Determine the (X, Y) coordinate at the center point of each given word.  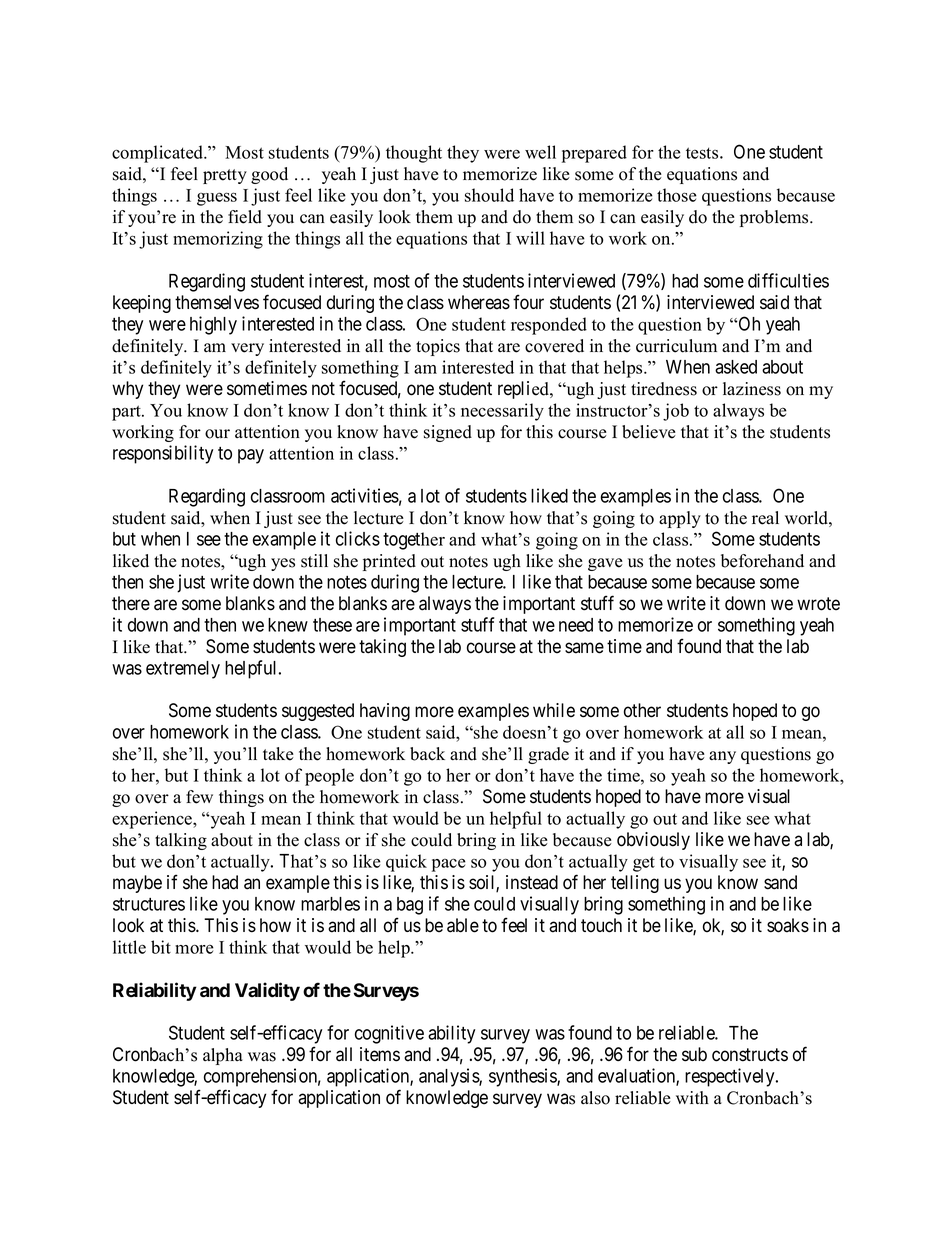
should (489, 195)
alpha (223, 1056)
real (765, 518)
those (677, 195)
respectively (731, 1077)
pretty (225, 176)
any (722, 757)
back (427, 754)
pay (251, 456)
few (199, 797)
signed (448, 433)
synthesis (523, 1077)
